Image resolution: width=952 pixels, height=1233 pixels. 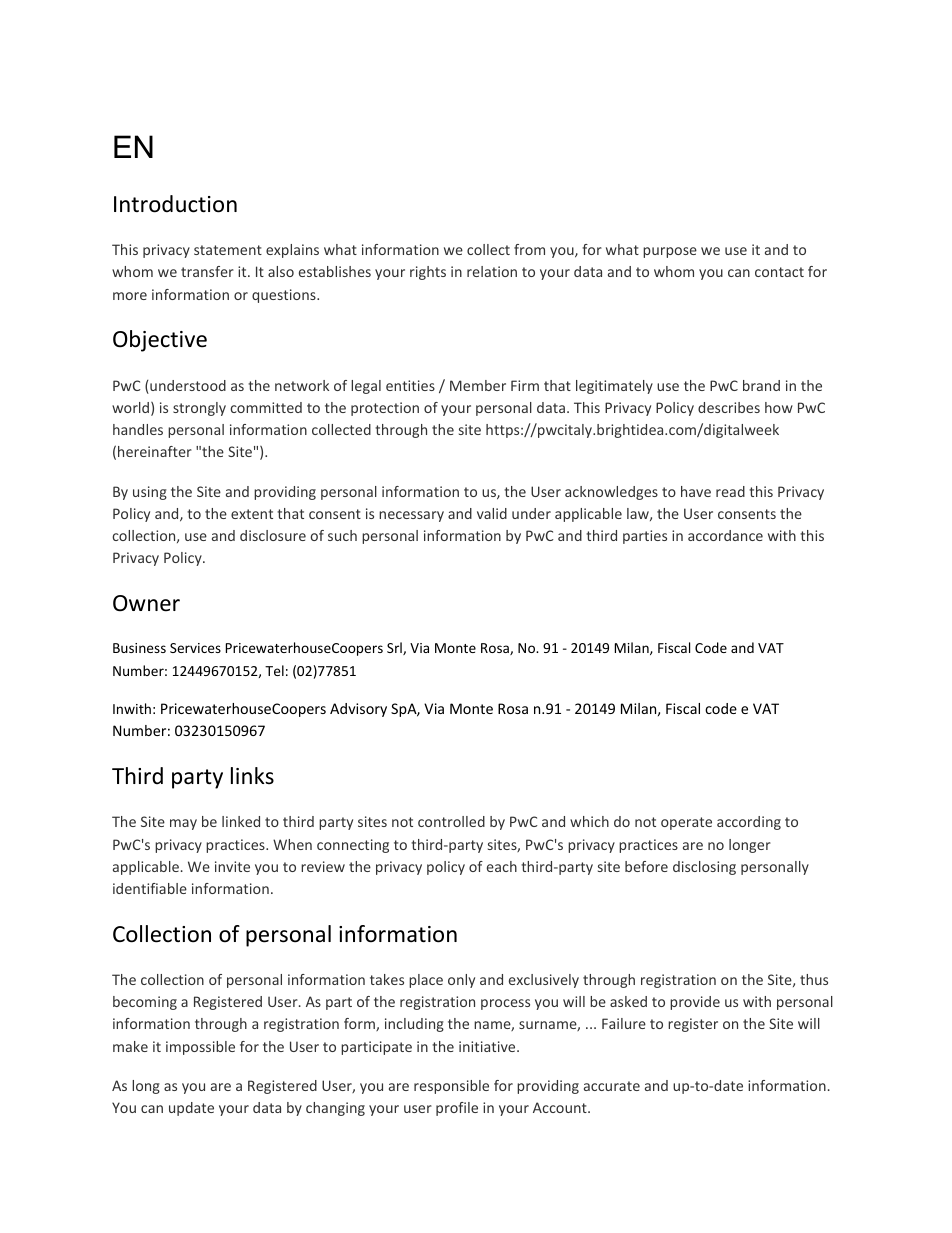 What do you see at coordinates (725, 535) in the document?
I see `accordance` at bounding box center [725, 535].
